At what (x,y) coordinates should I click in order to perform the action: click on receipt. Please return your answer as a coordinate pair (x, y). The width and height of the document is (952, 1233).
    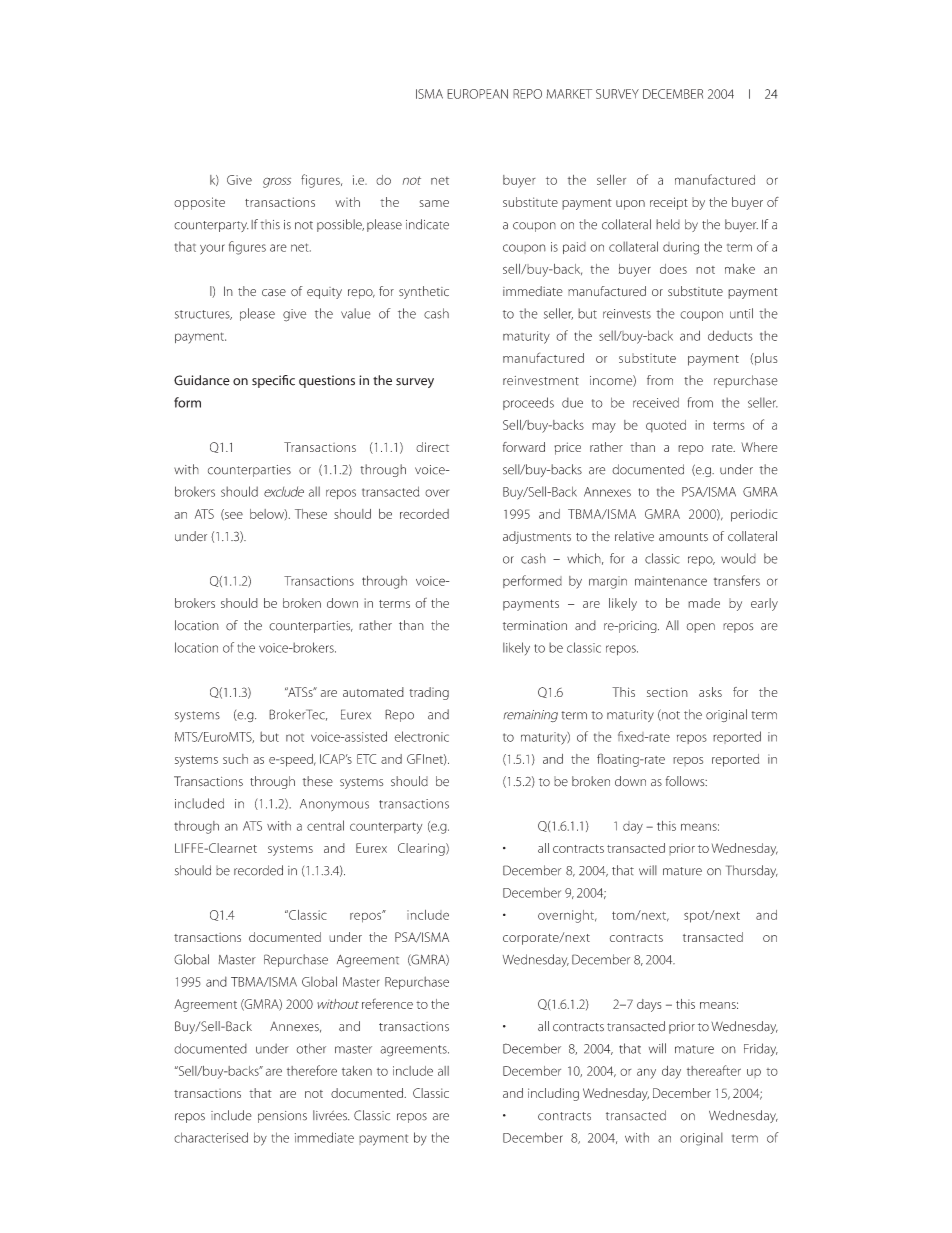
    Looking at the image, I should click on (669, 203).
